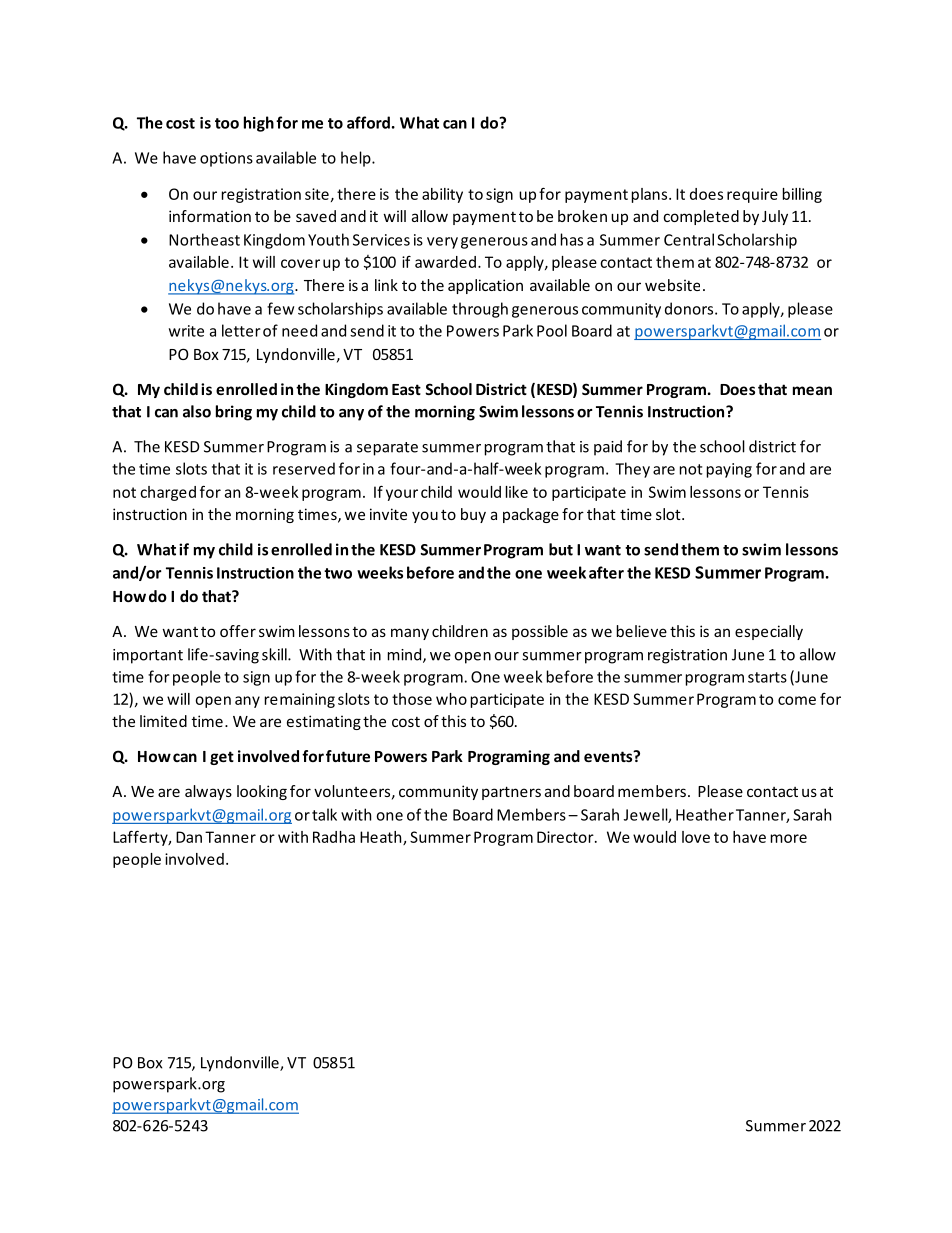  I want to click on possible, so click(540, 632).
